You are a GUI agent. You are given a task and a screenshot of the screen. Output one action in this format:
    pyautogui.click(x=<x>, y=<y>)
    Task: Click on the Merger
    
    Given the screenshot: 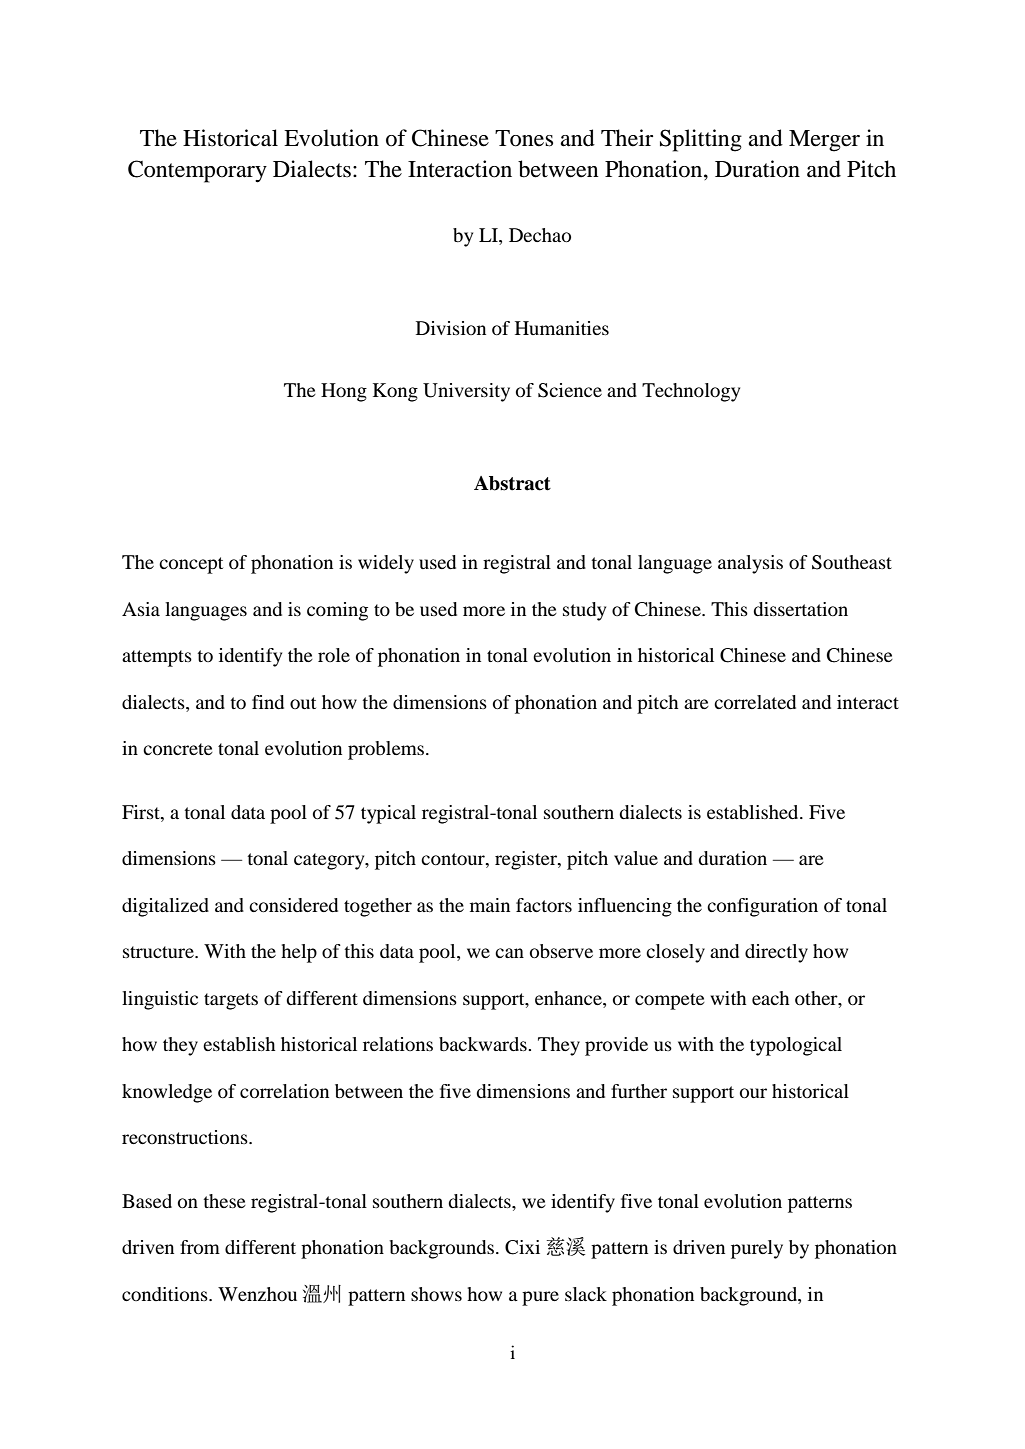 What is the action you would take?
    pyautogui.click(x=824, y=141)
